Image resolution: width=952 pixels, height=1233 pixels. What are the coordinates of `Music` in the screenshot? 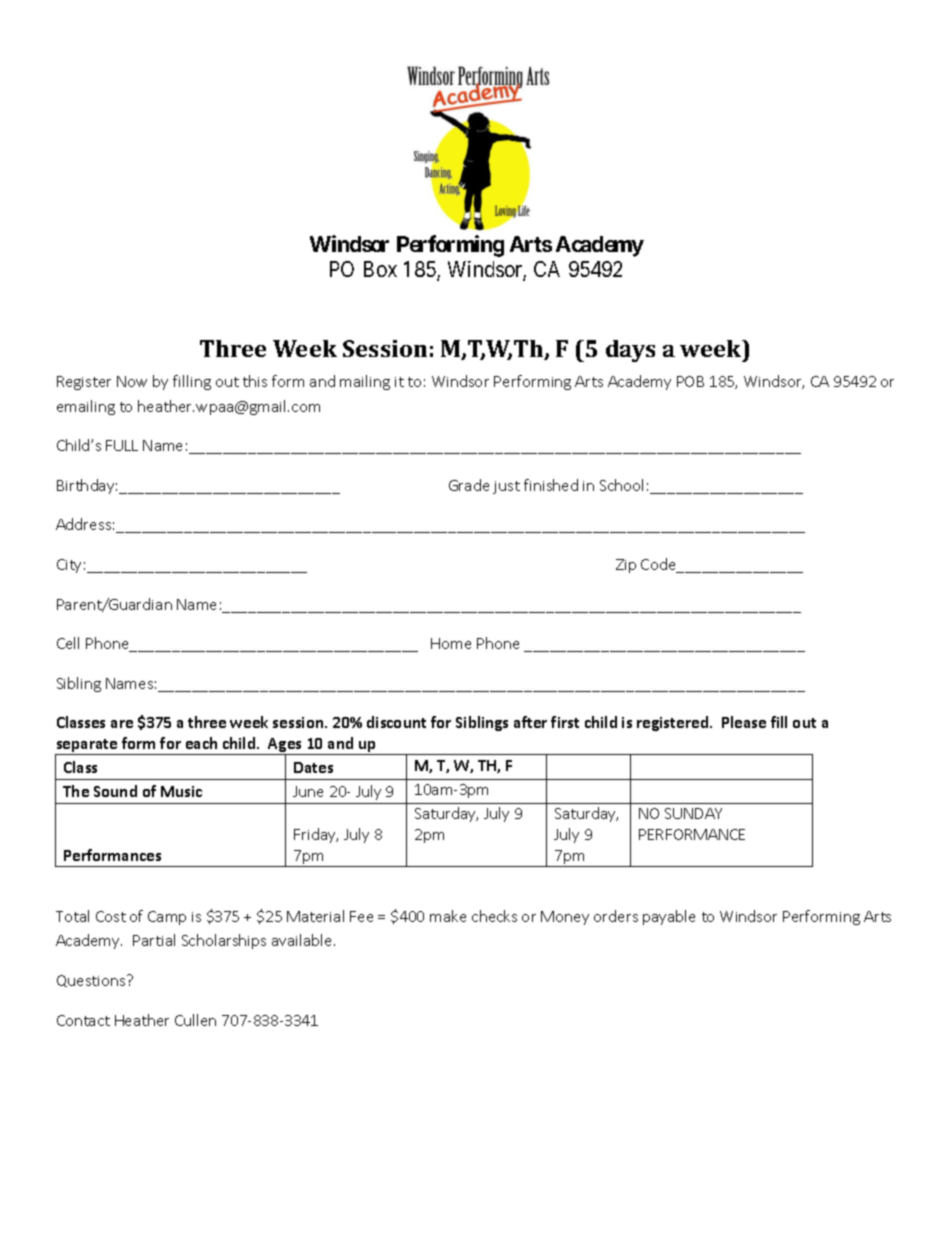 It's located at (181, 791).
